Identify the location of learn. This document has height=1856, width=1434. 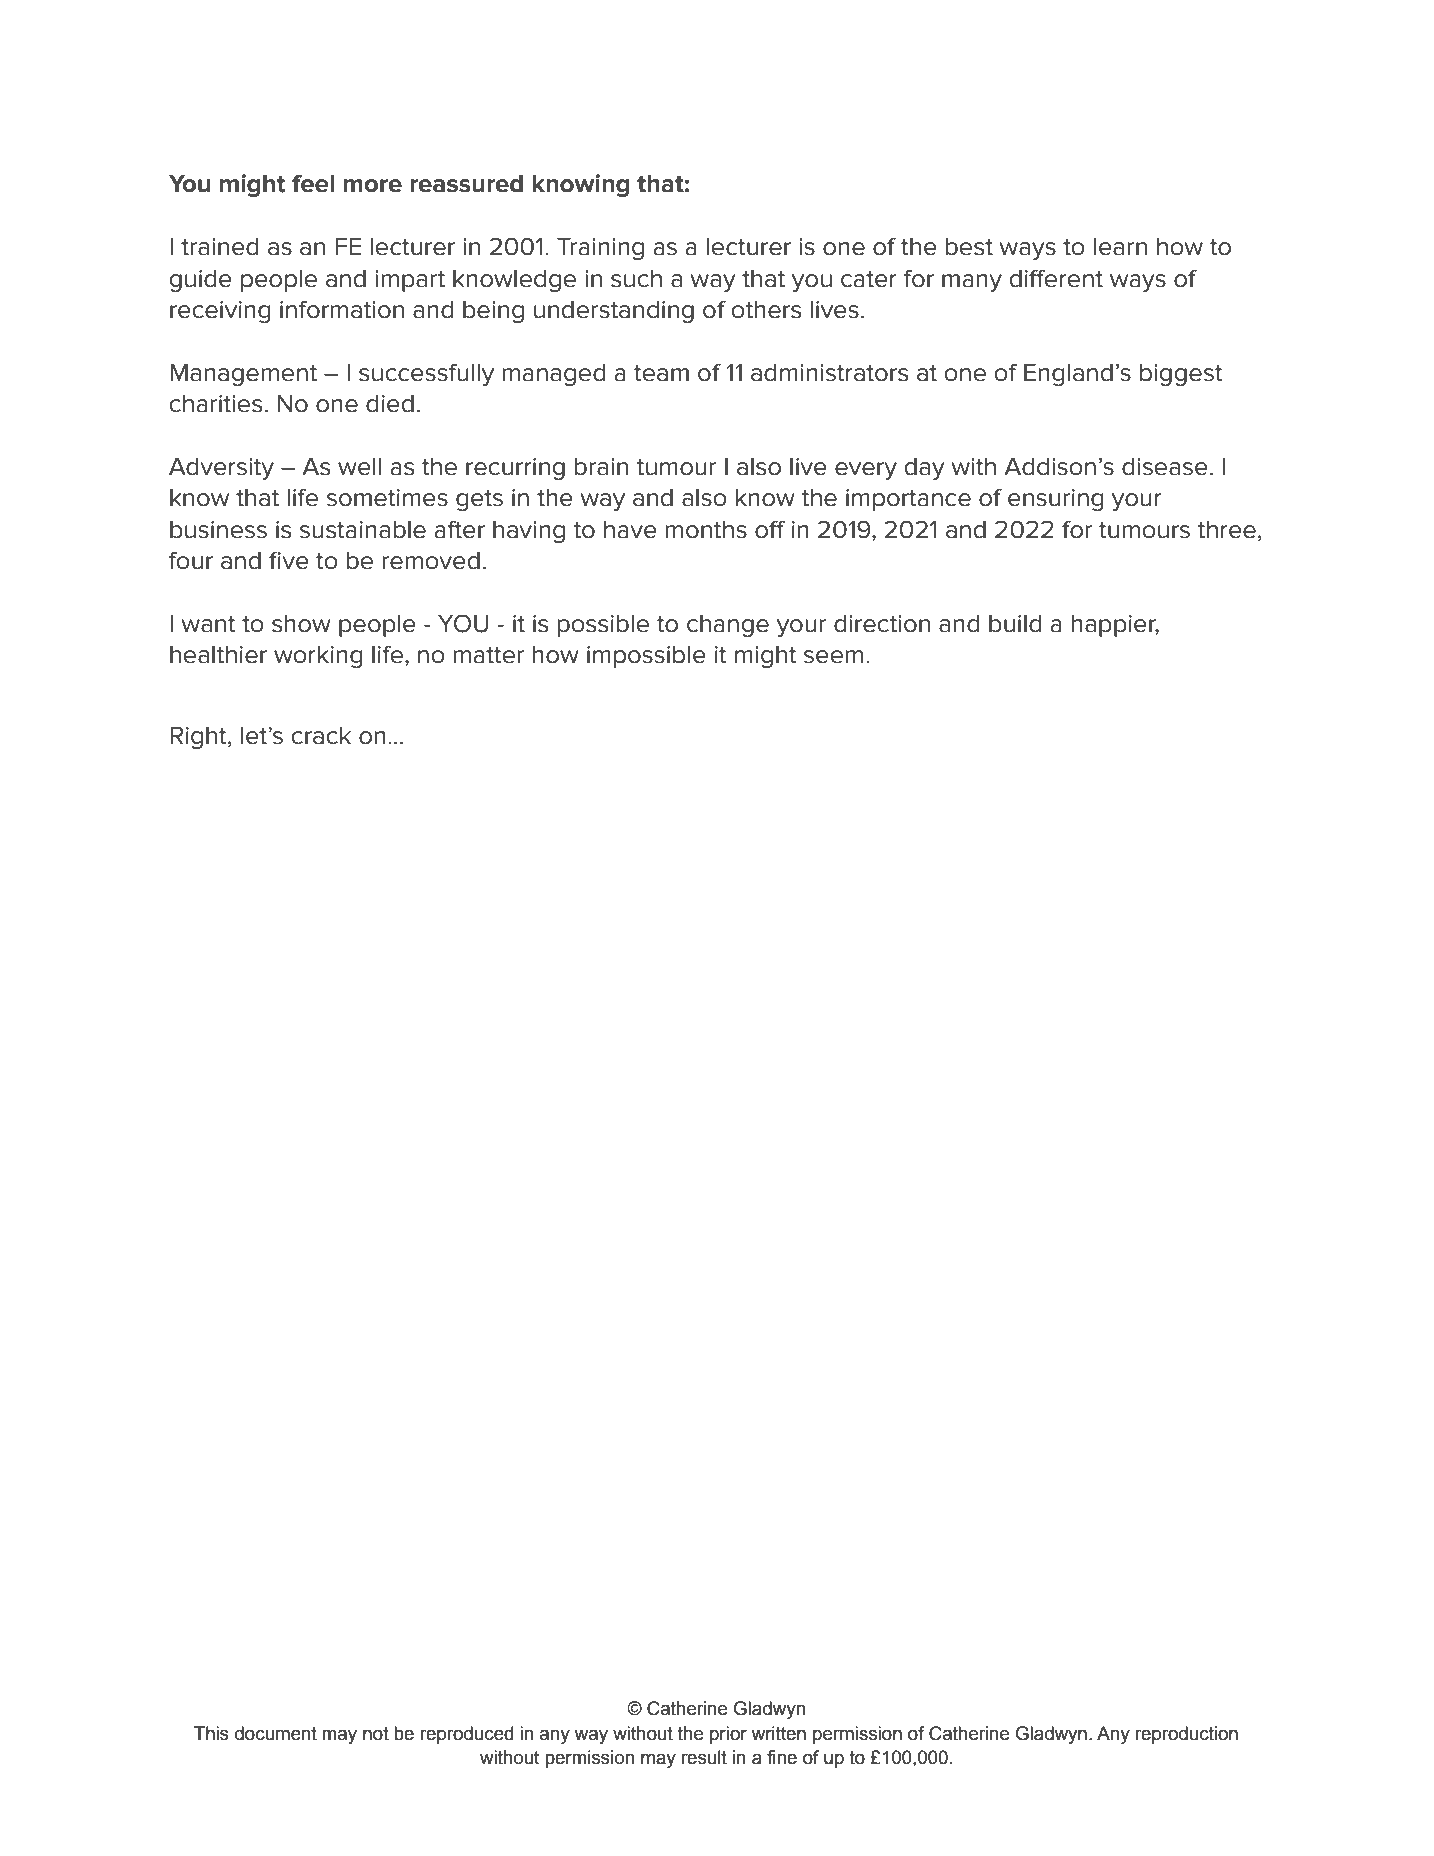
(1120, 246).
